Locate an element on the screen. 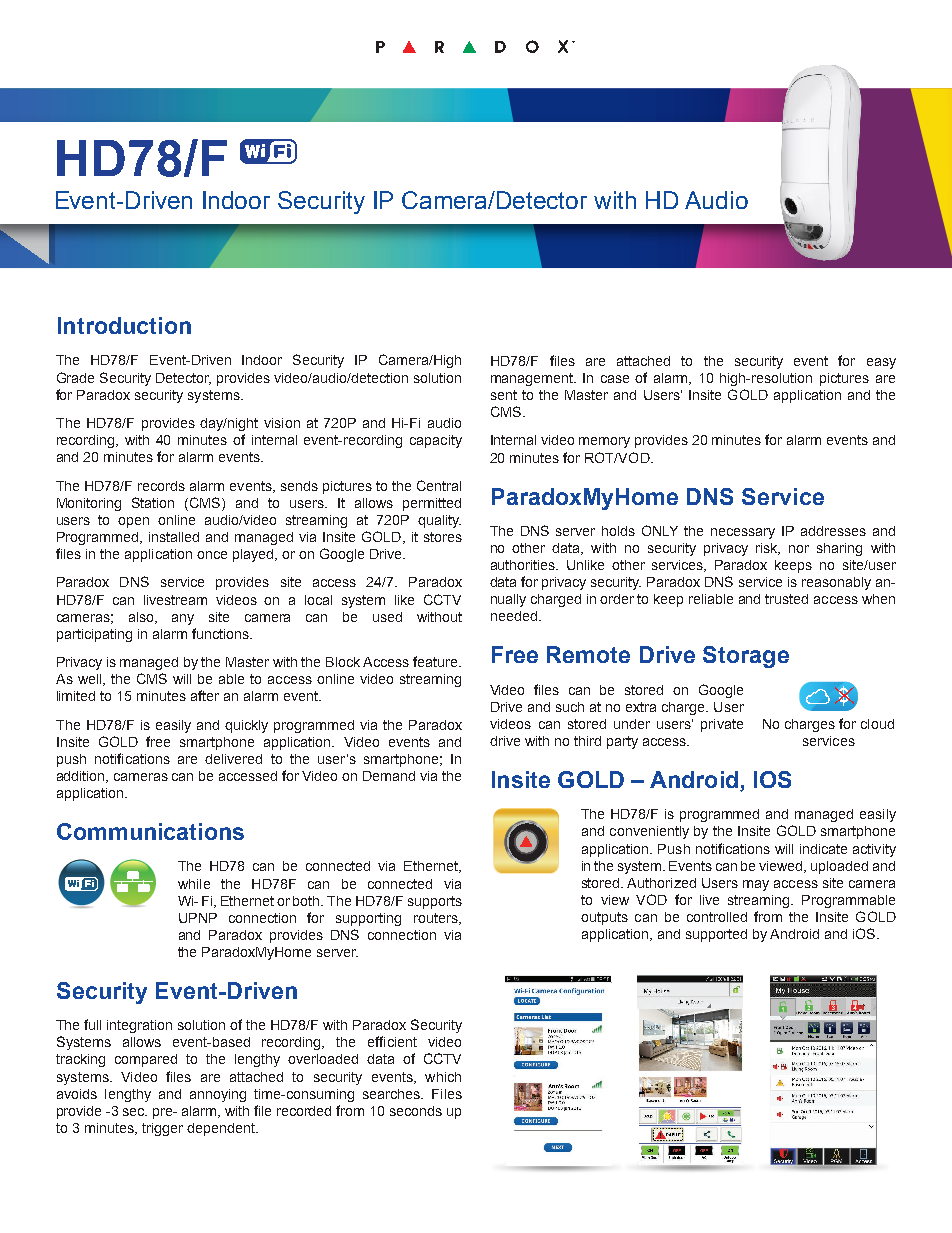 The width and height of the screenshot is (952, 1233). after is located at coordinates (205, 695).
